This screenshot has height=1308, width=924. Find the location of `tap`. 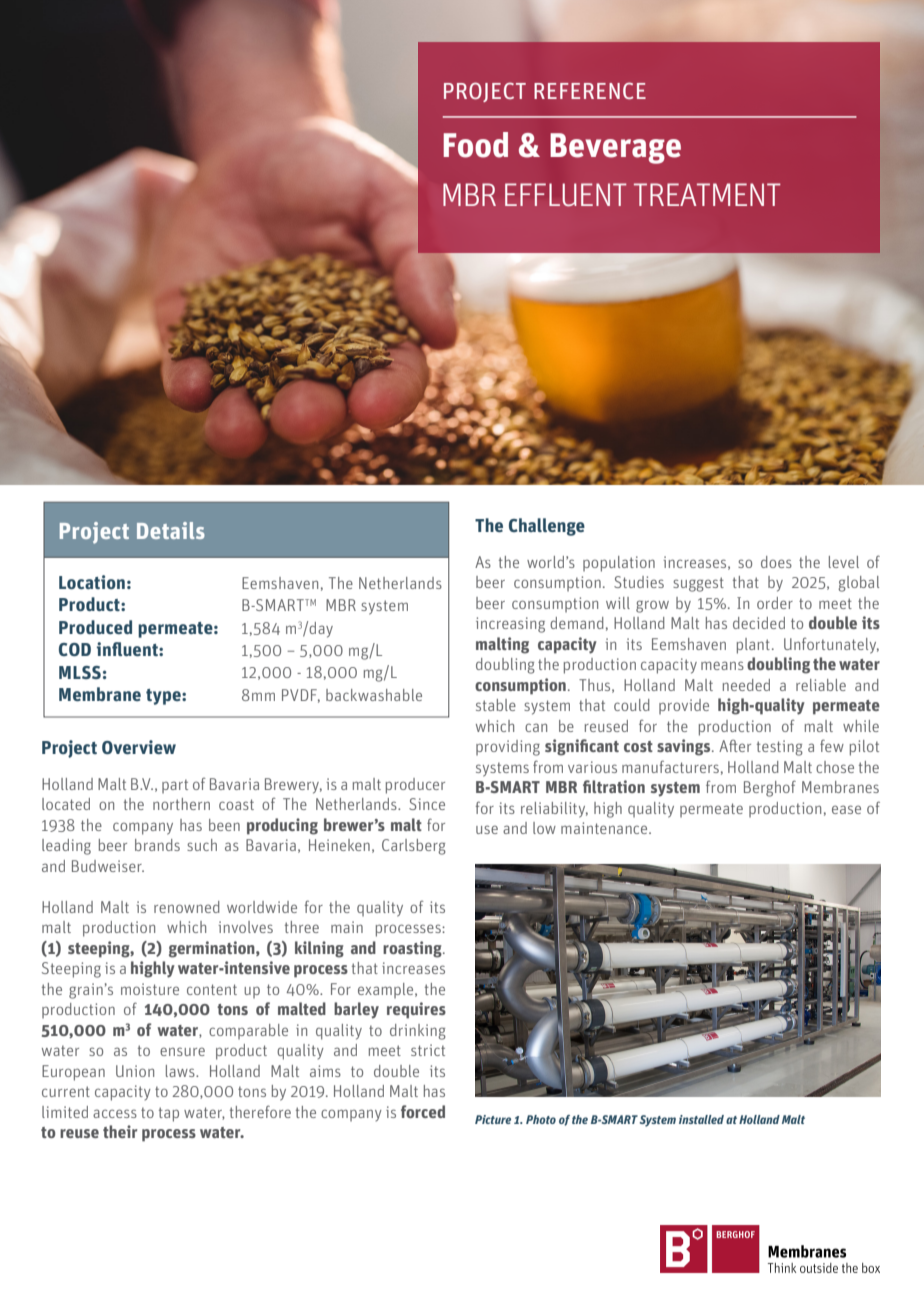

tap is located at coordinates (169, 1114).
